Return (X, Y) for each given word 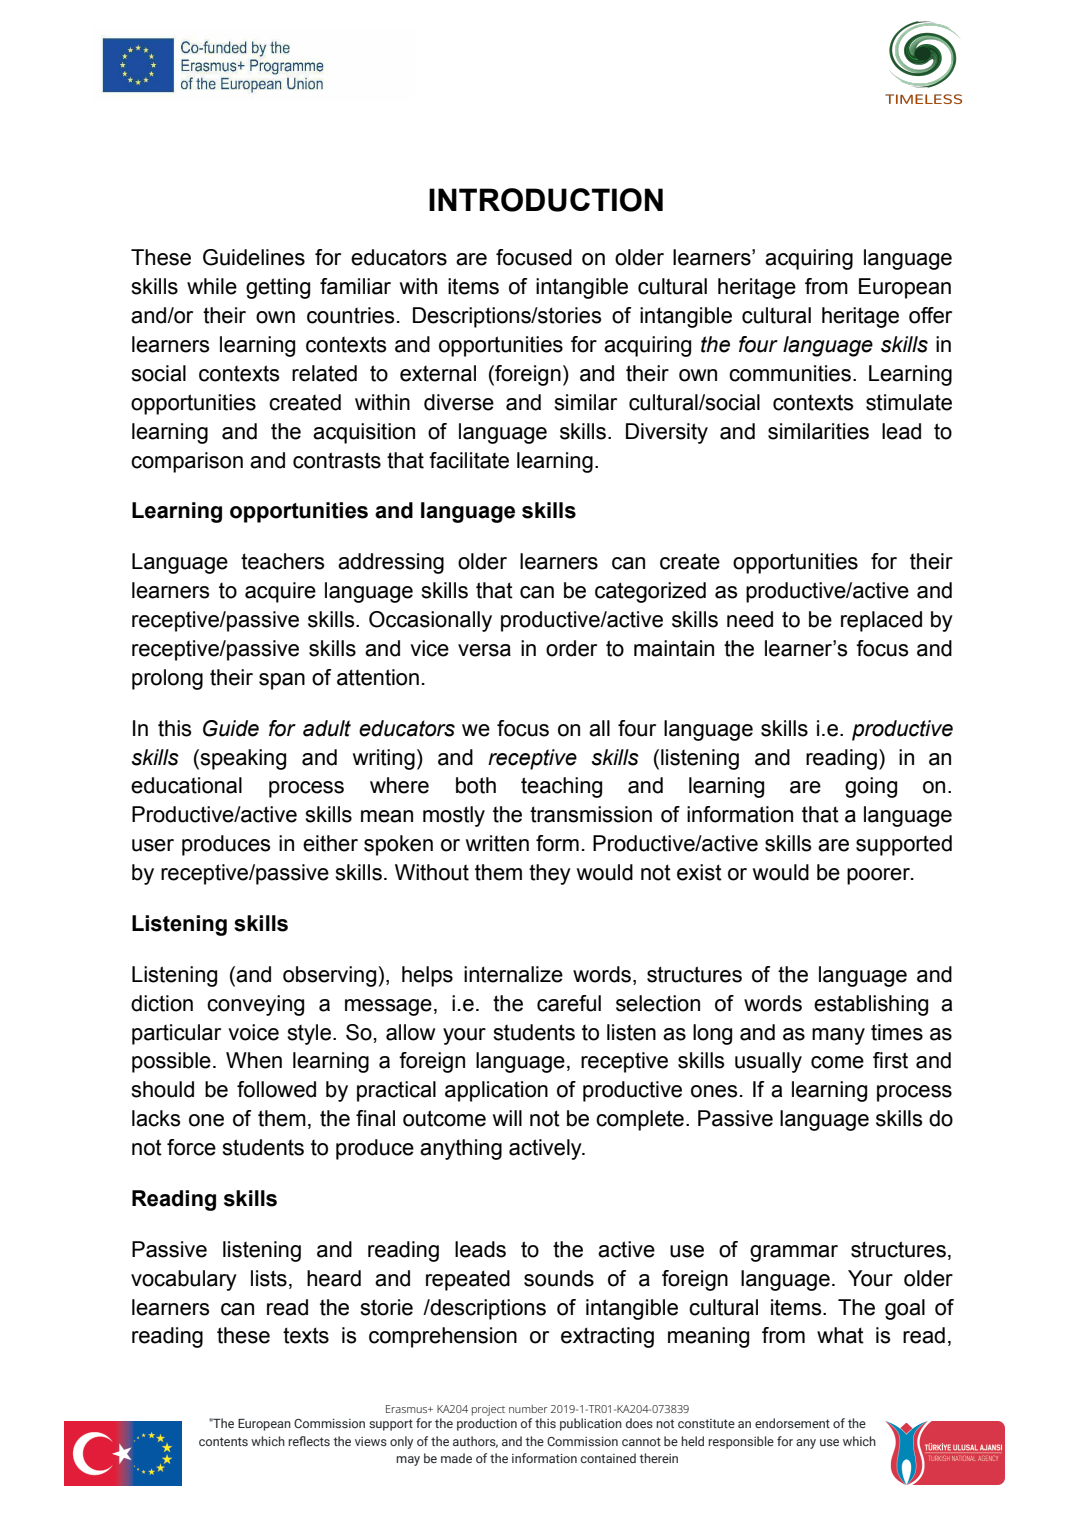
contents (223, 1441)
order (571, 648)
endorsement (792, 1423)
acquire (280, 592)
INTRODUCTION (546, 200)
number (528, 1409)
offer (930, 315)
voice (253, 1032)
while (212, 286)
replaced (881, 621)
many (838, 1036)
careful (569, 1003)
